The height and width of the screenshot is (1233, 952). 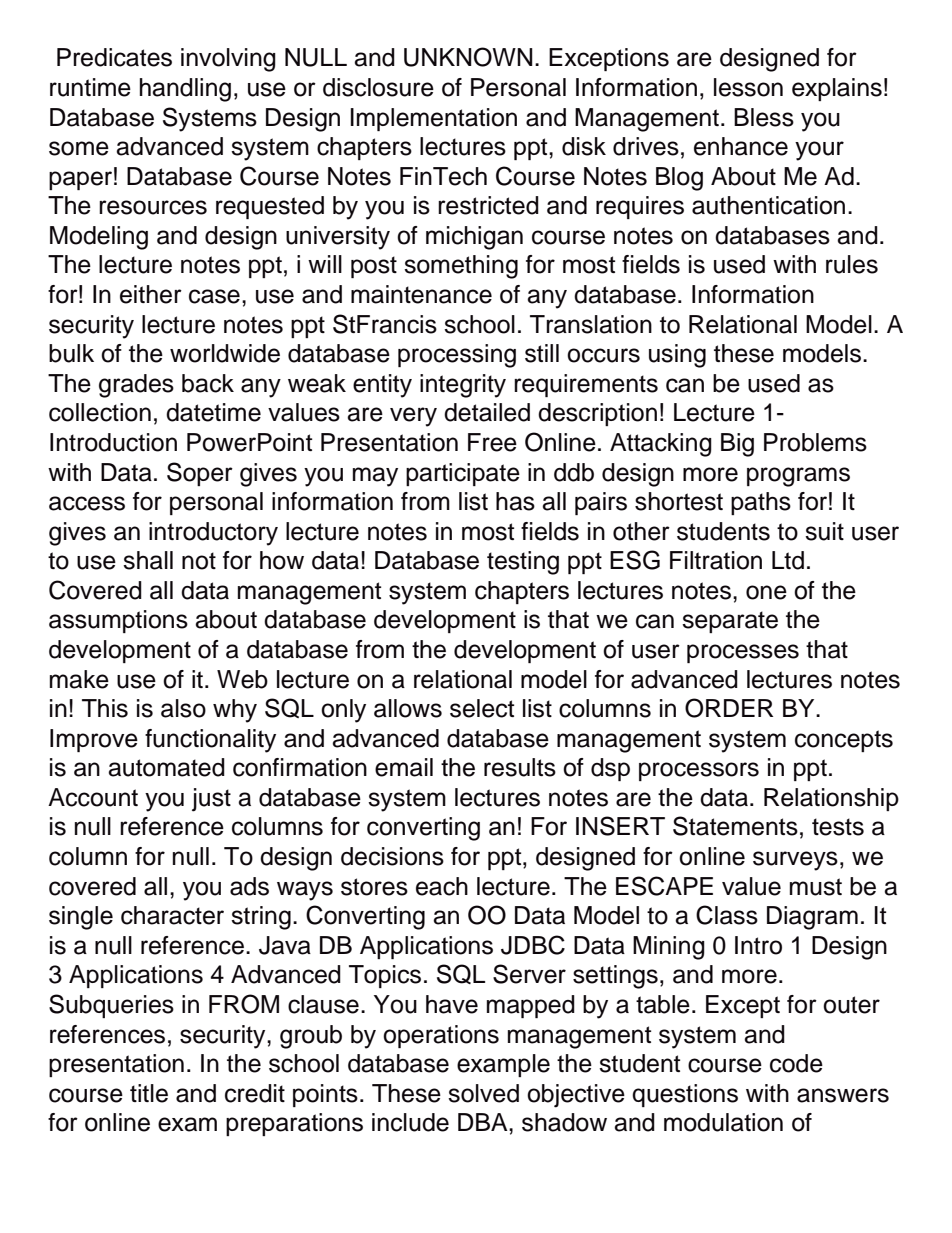 I want to click on solved, so click(x=483, y=1093).
